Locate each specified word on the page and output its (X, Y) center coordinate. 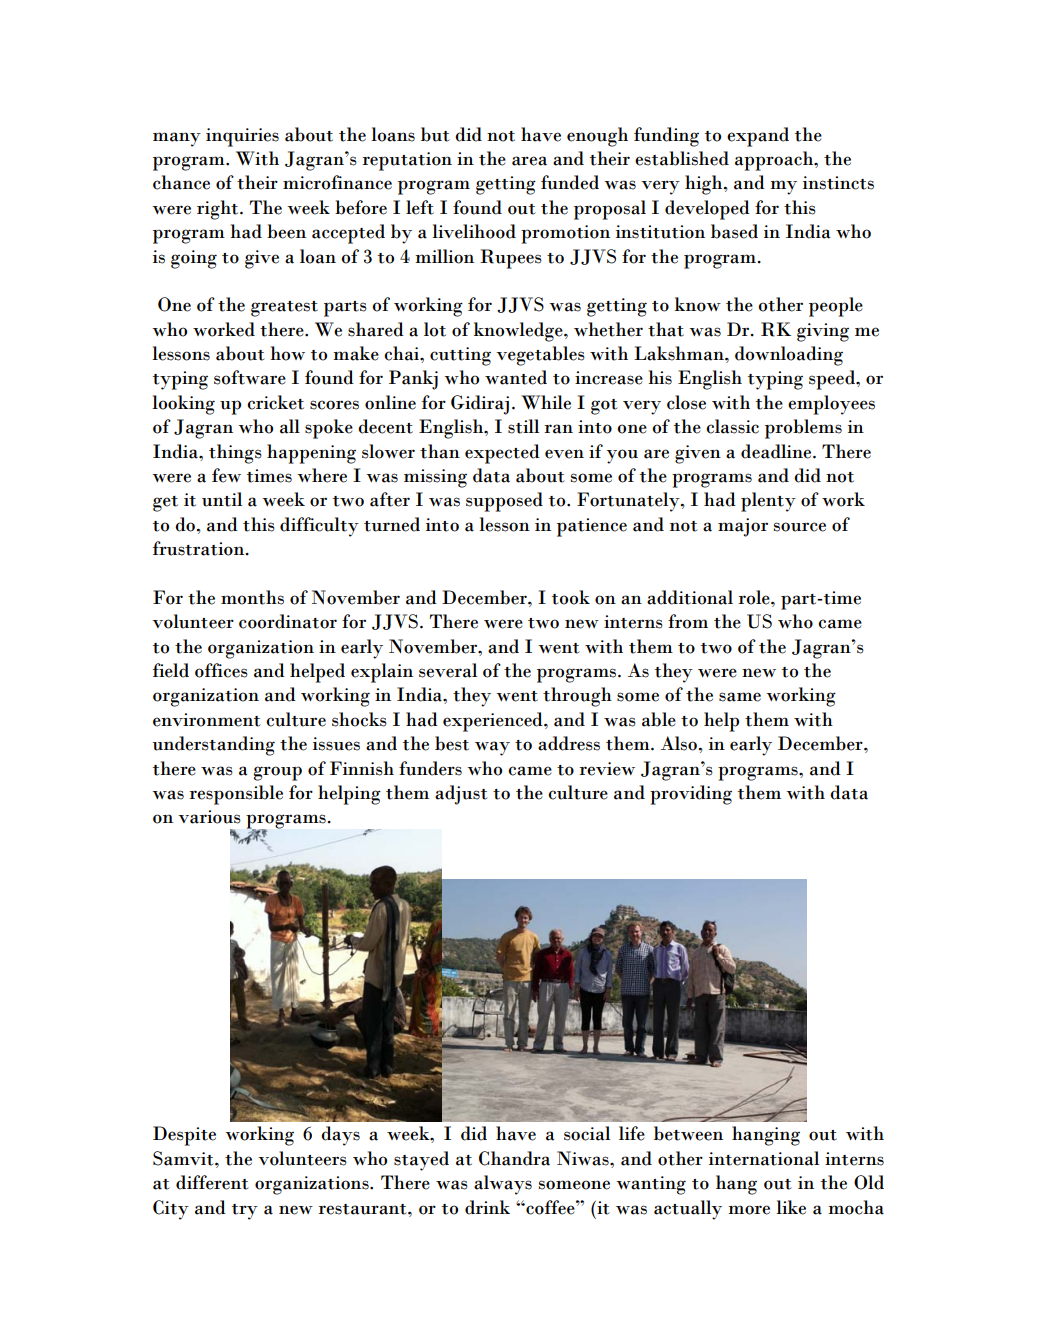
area (529, 161)
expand (758, 137)
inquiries (242, 137)
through (577, 697)
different (212, 1182)
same (740, 697)
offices (221, 670)
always (503, 1185)
